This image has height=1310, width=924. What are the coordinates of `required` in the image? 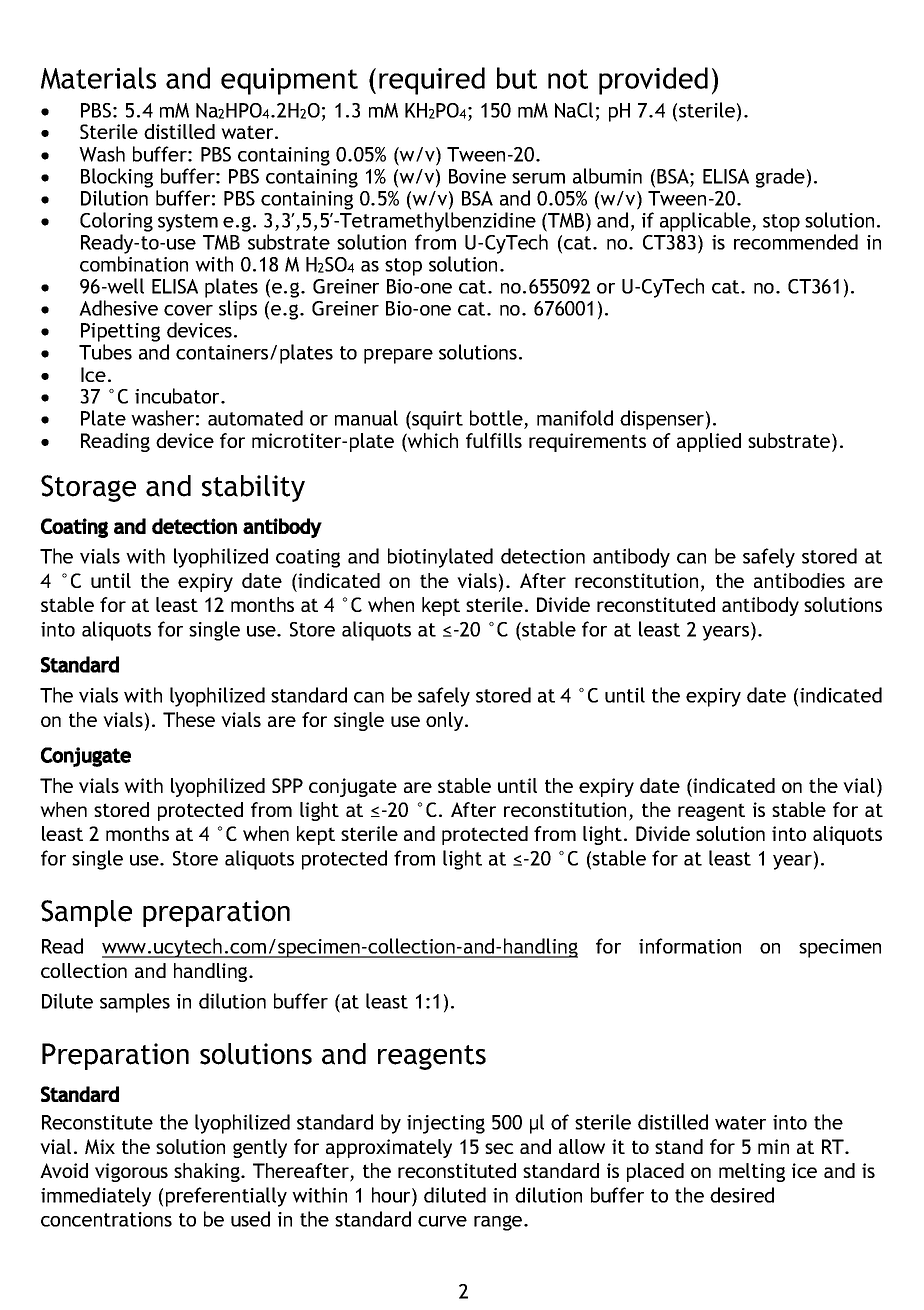 It's located at (432, 81).
